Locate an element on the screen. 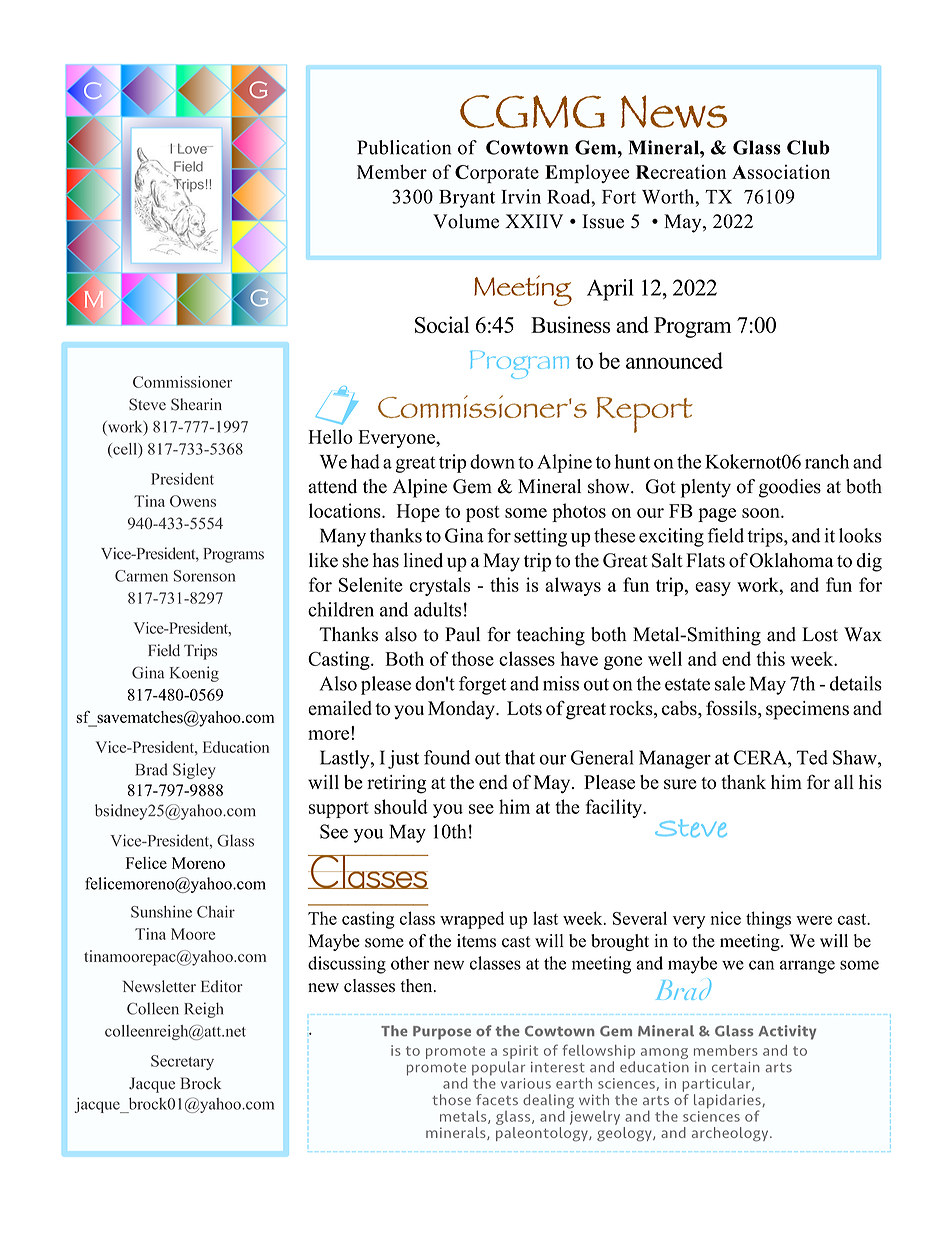 The image size is (952, 1233). cell is located at coordinates (125, 450).
